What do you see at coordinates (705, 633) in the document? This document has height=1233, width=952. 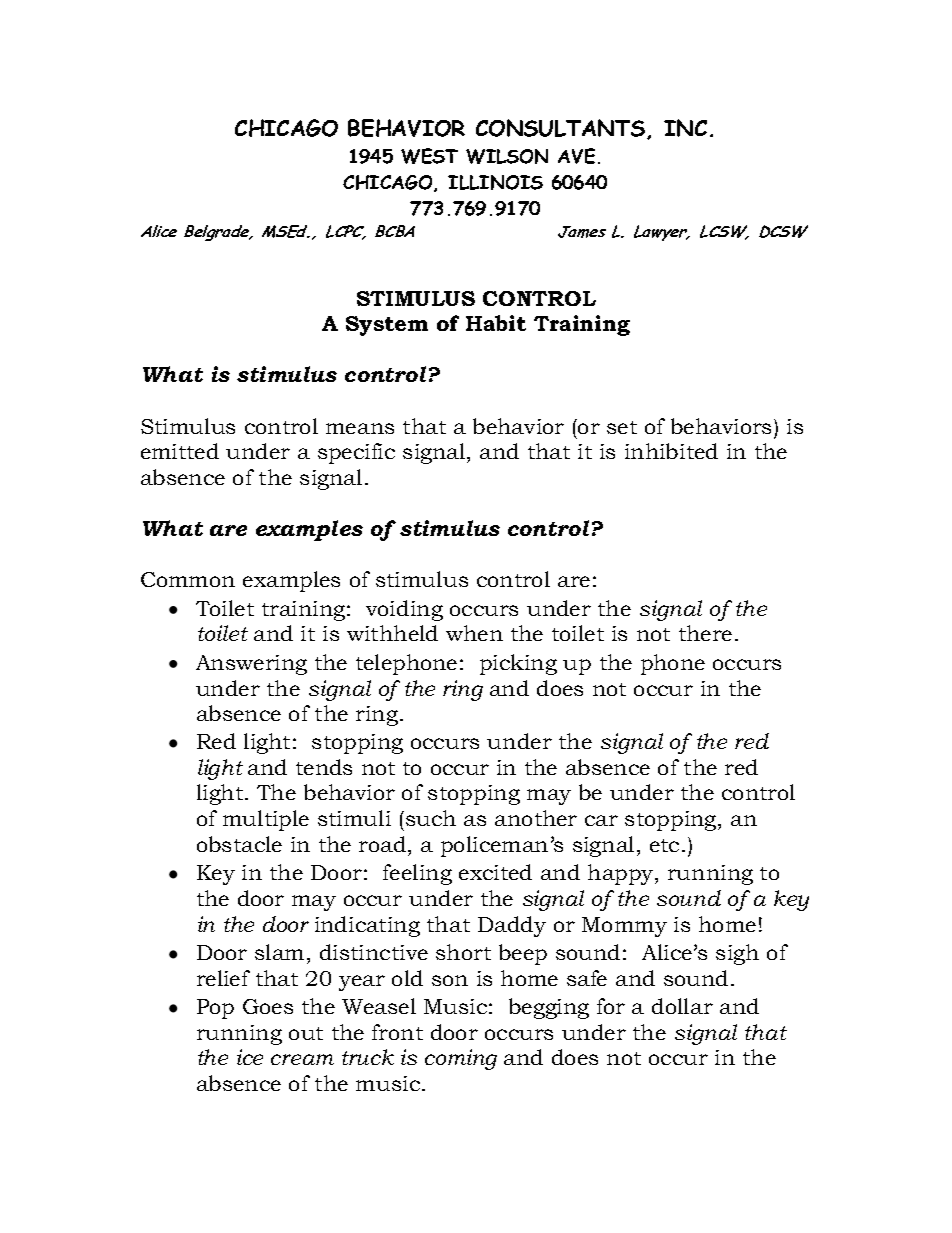 I see `there` at bounding box center [705, 633].
